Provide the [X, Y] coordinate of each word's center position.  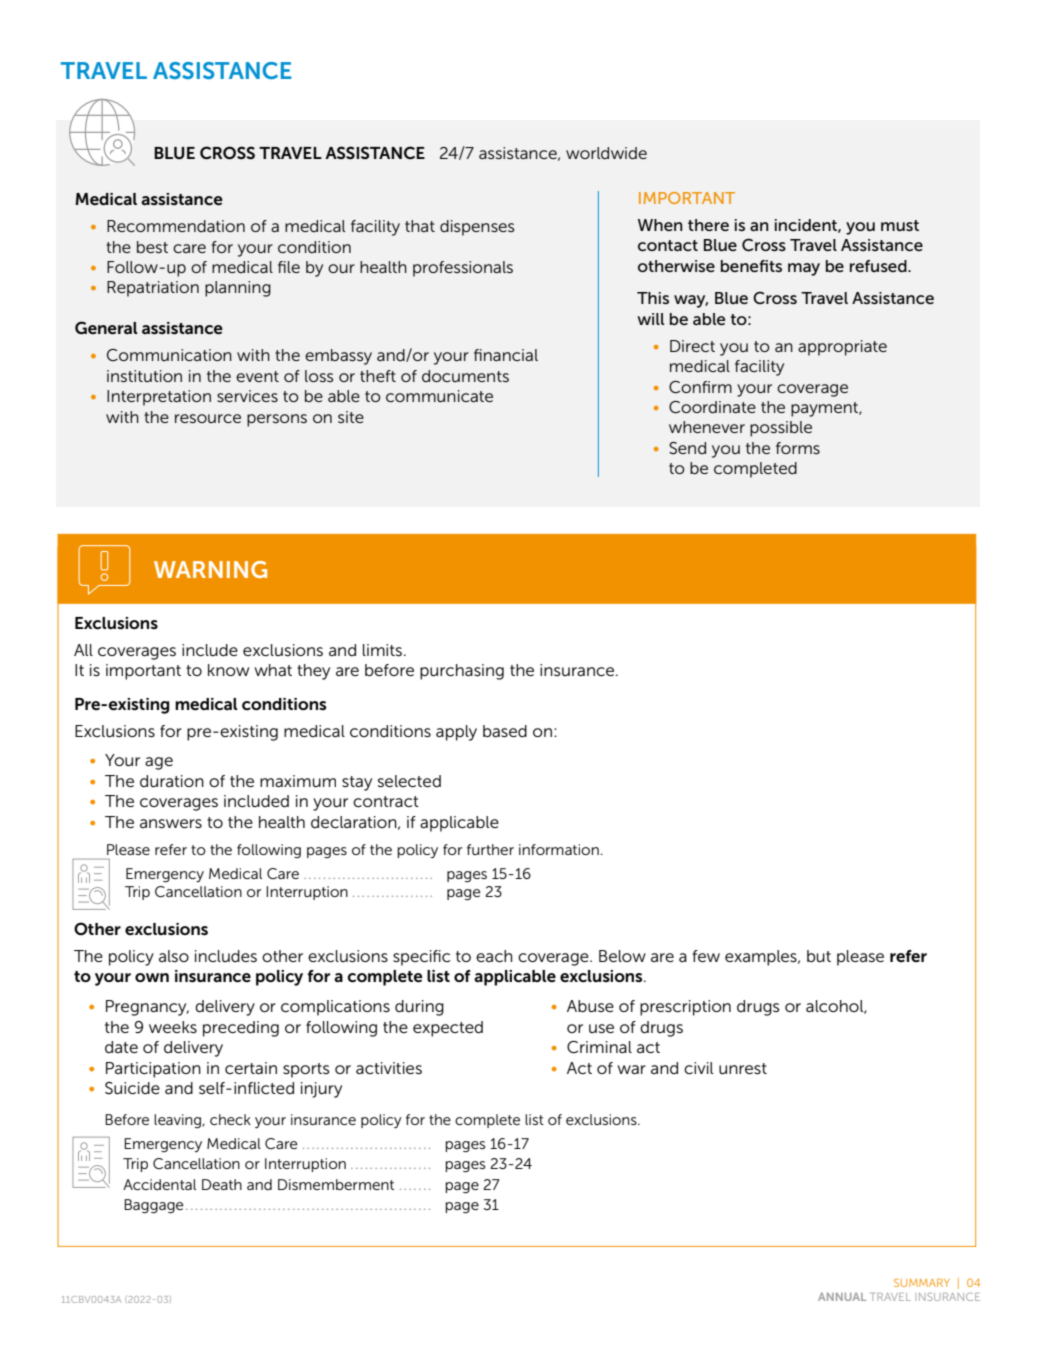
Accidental [159, 1184]
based [505, 731]
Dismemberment [336, 1184]
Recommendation [176, 226]
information [559, 849]
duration [172, 781]
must [900, 225]
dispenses [477, 228]
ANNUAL [842, 1297]
